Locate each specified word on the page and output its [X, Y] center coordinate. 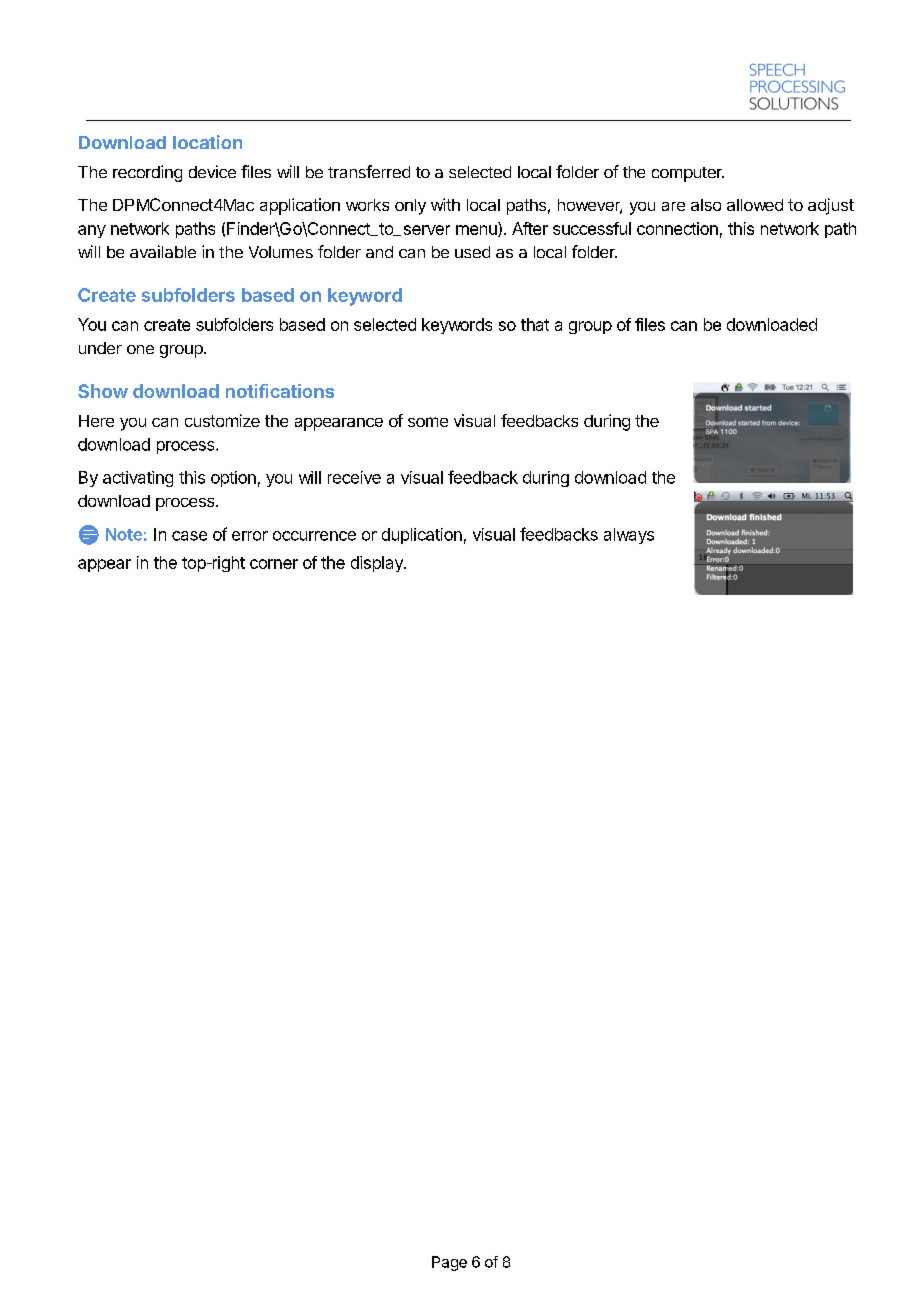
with [445, 204]
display [378, 564]
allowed [755, 205]
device [212, 171]
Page [449, 1263]
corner [274, 564]
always [629, 536]
